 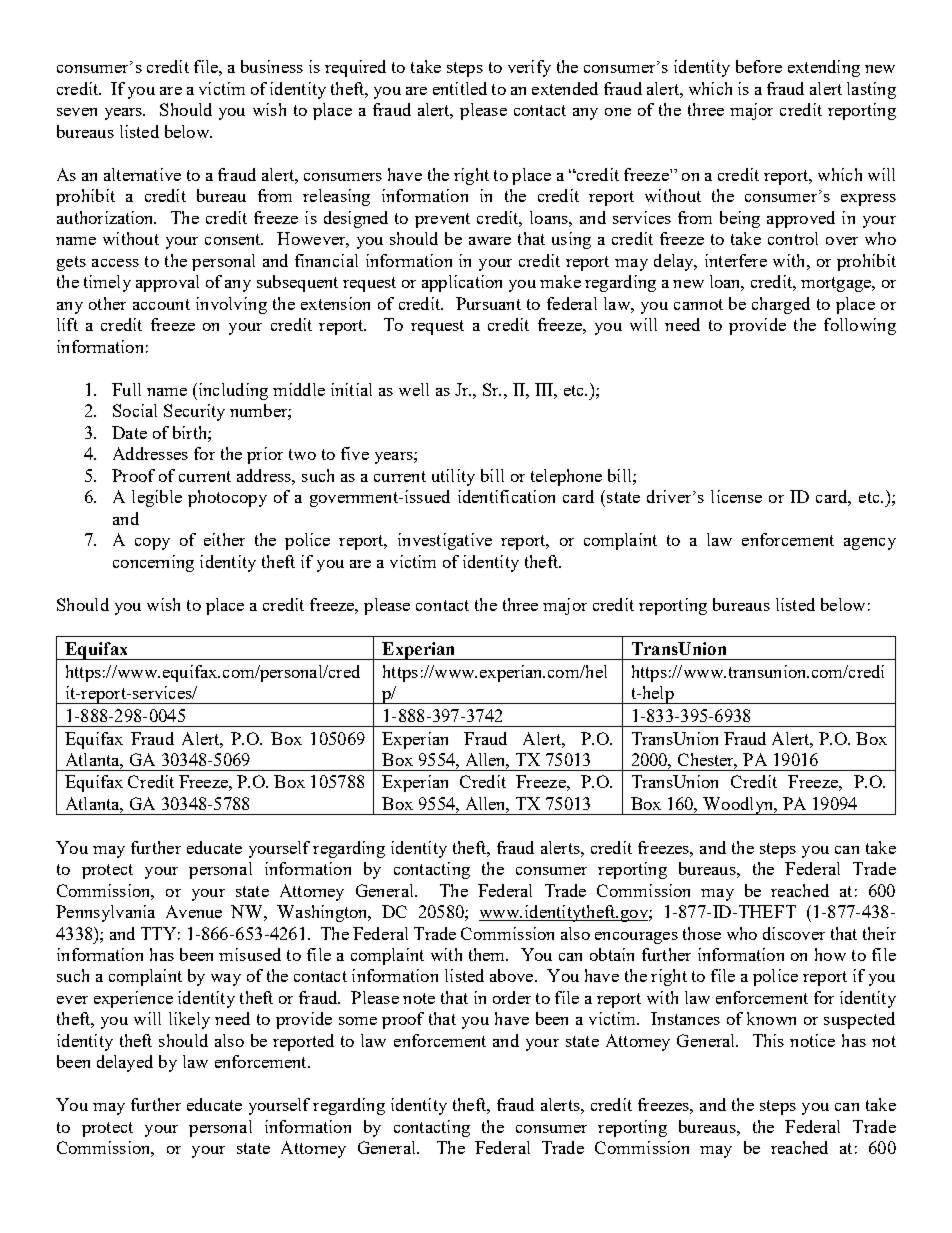 What do you see at coordinates (153, 563) in the page?
I see `concerning` at bounding box center [153, 563].
